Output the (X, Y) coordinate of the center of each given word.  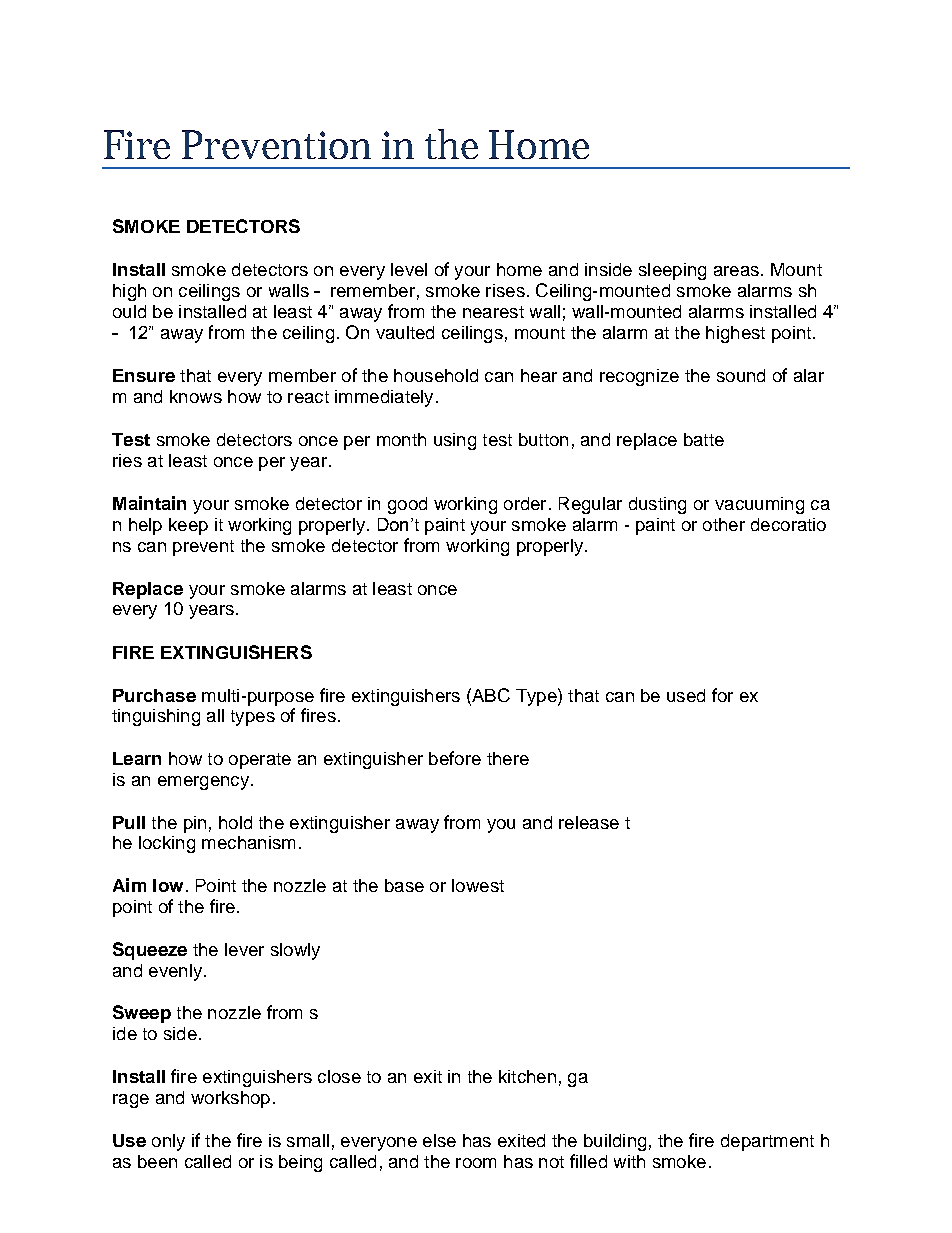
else (439, 1140)
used (686, 695)
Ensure (144, 375)
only (168, 1142)
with (629, 1161)
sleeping (672, 271)
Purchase (154, 695)
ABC (490, 695)
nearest (493, 312)
